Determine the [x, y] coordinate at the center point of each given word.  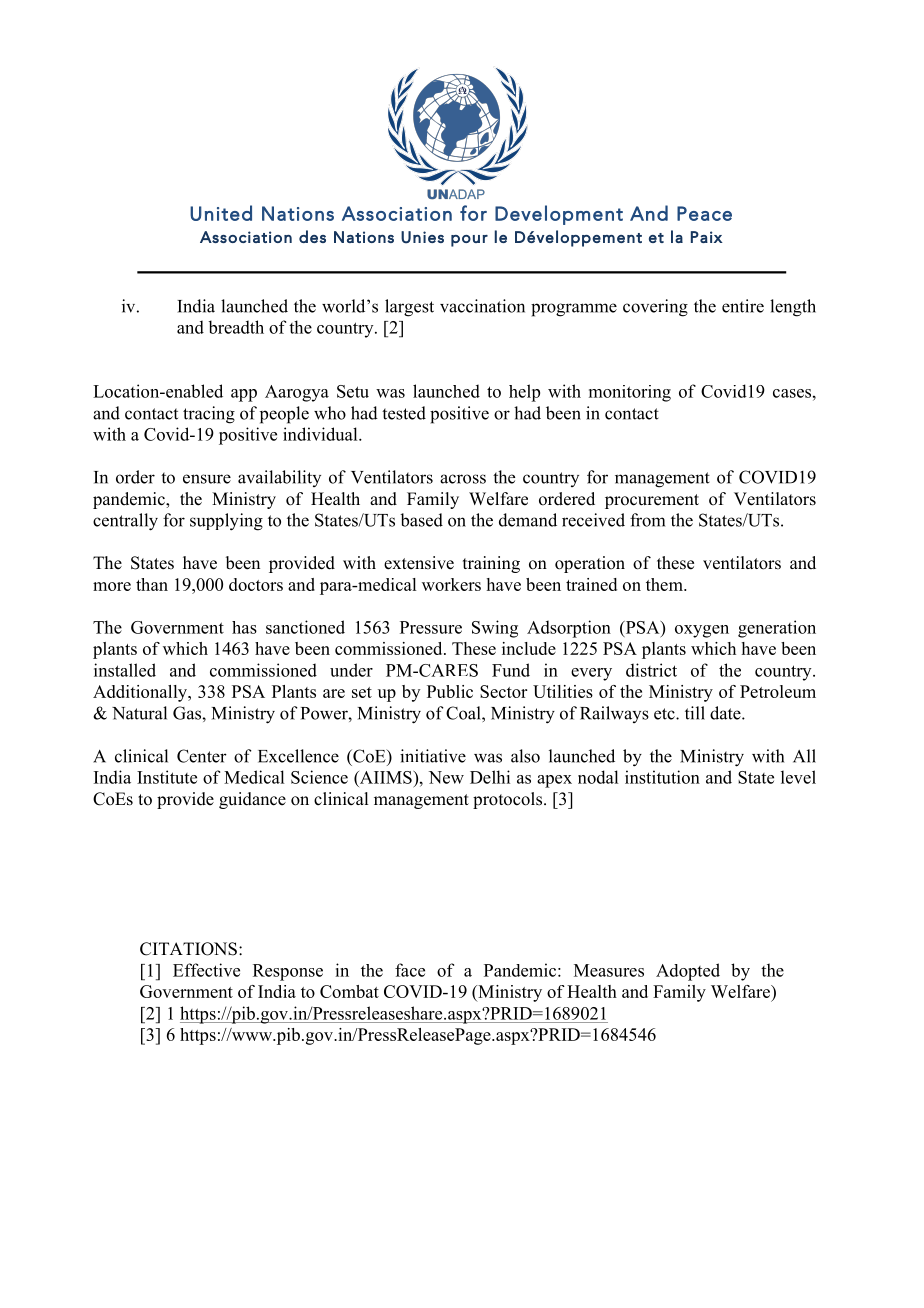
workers [451, 584]
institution [662, 777]
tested [404, 413]
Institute [167, 777]
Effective [206, 970]
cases [792, 393]
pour [469, 241]
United [221, 213]
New [446, 777]
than [152, 584]
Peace [704, 213]
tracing [209, 415]
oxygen [702, 631]
